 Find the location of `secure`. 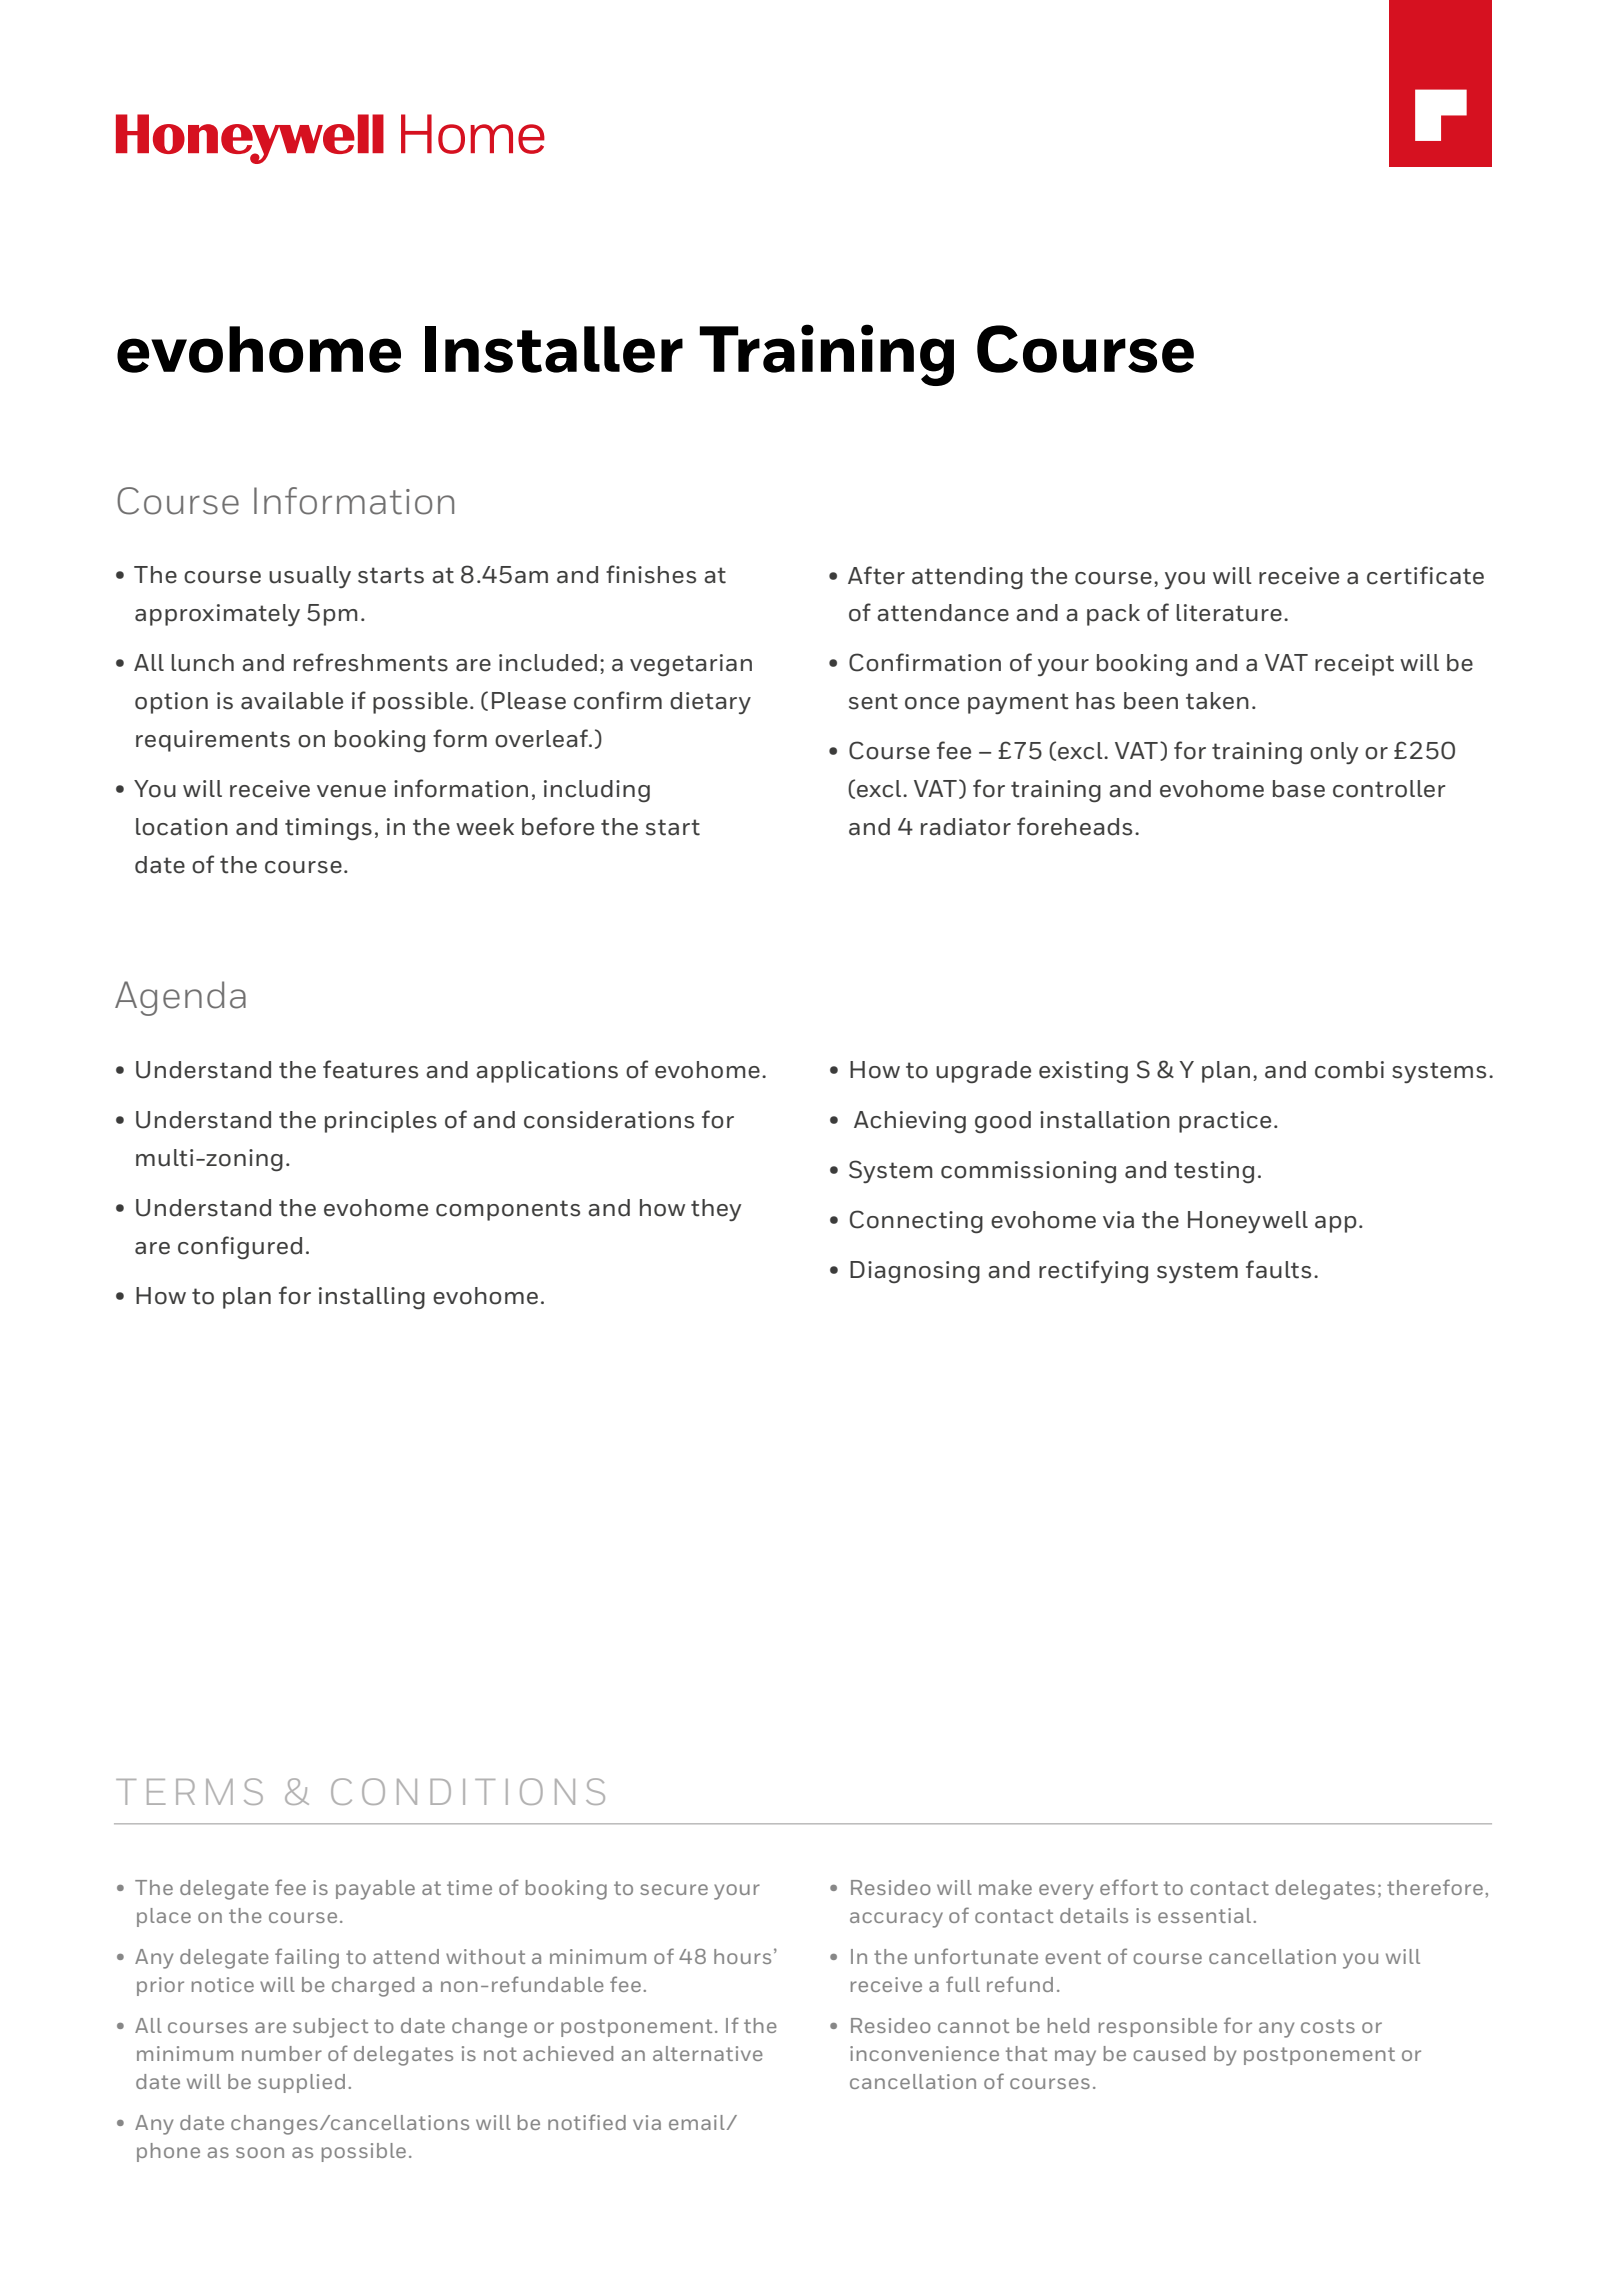

secure is located at coordinates (674, 1889).
